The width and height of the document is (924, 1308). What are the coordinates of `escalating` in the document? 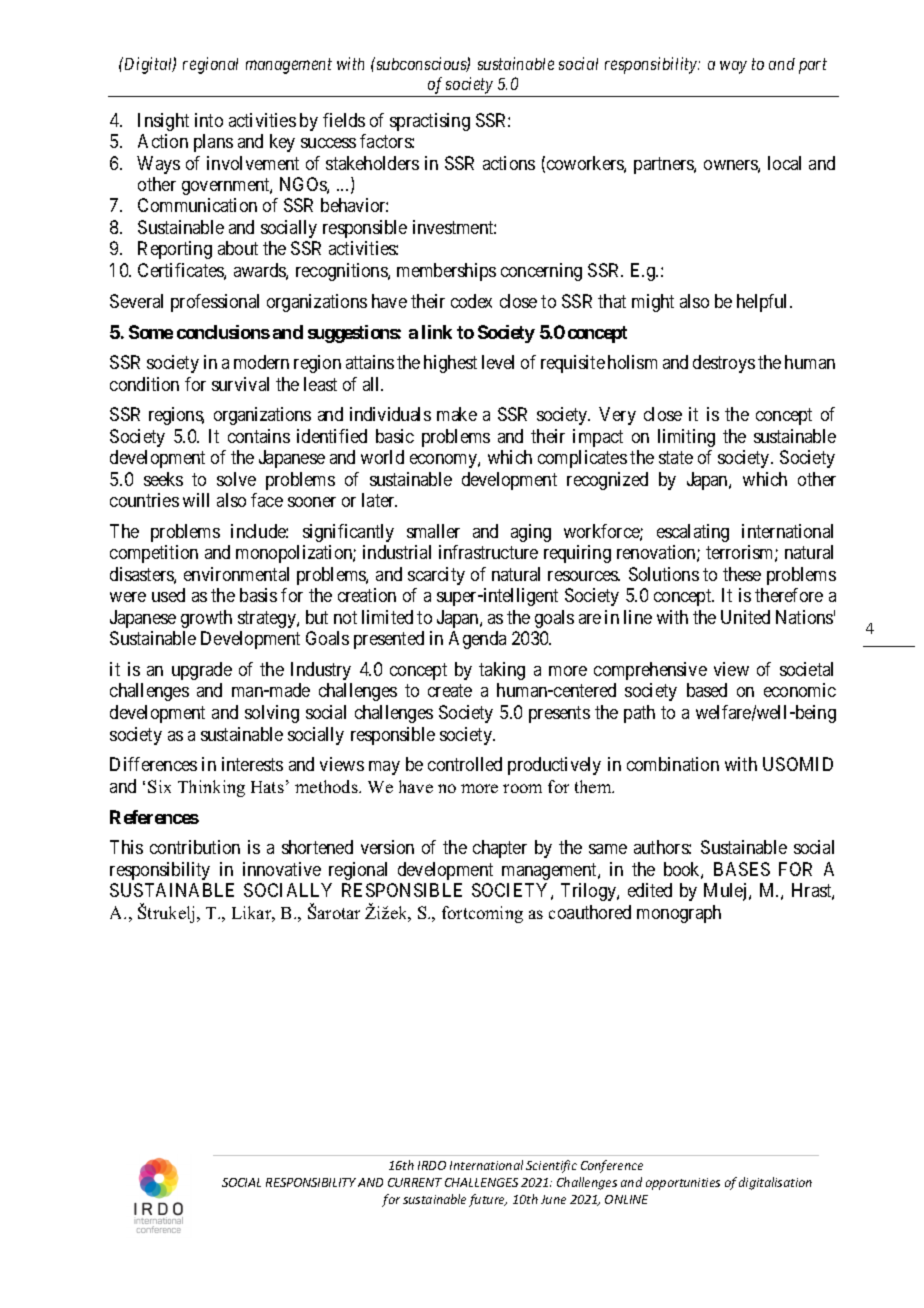 It's located at (693, 533).
